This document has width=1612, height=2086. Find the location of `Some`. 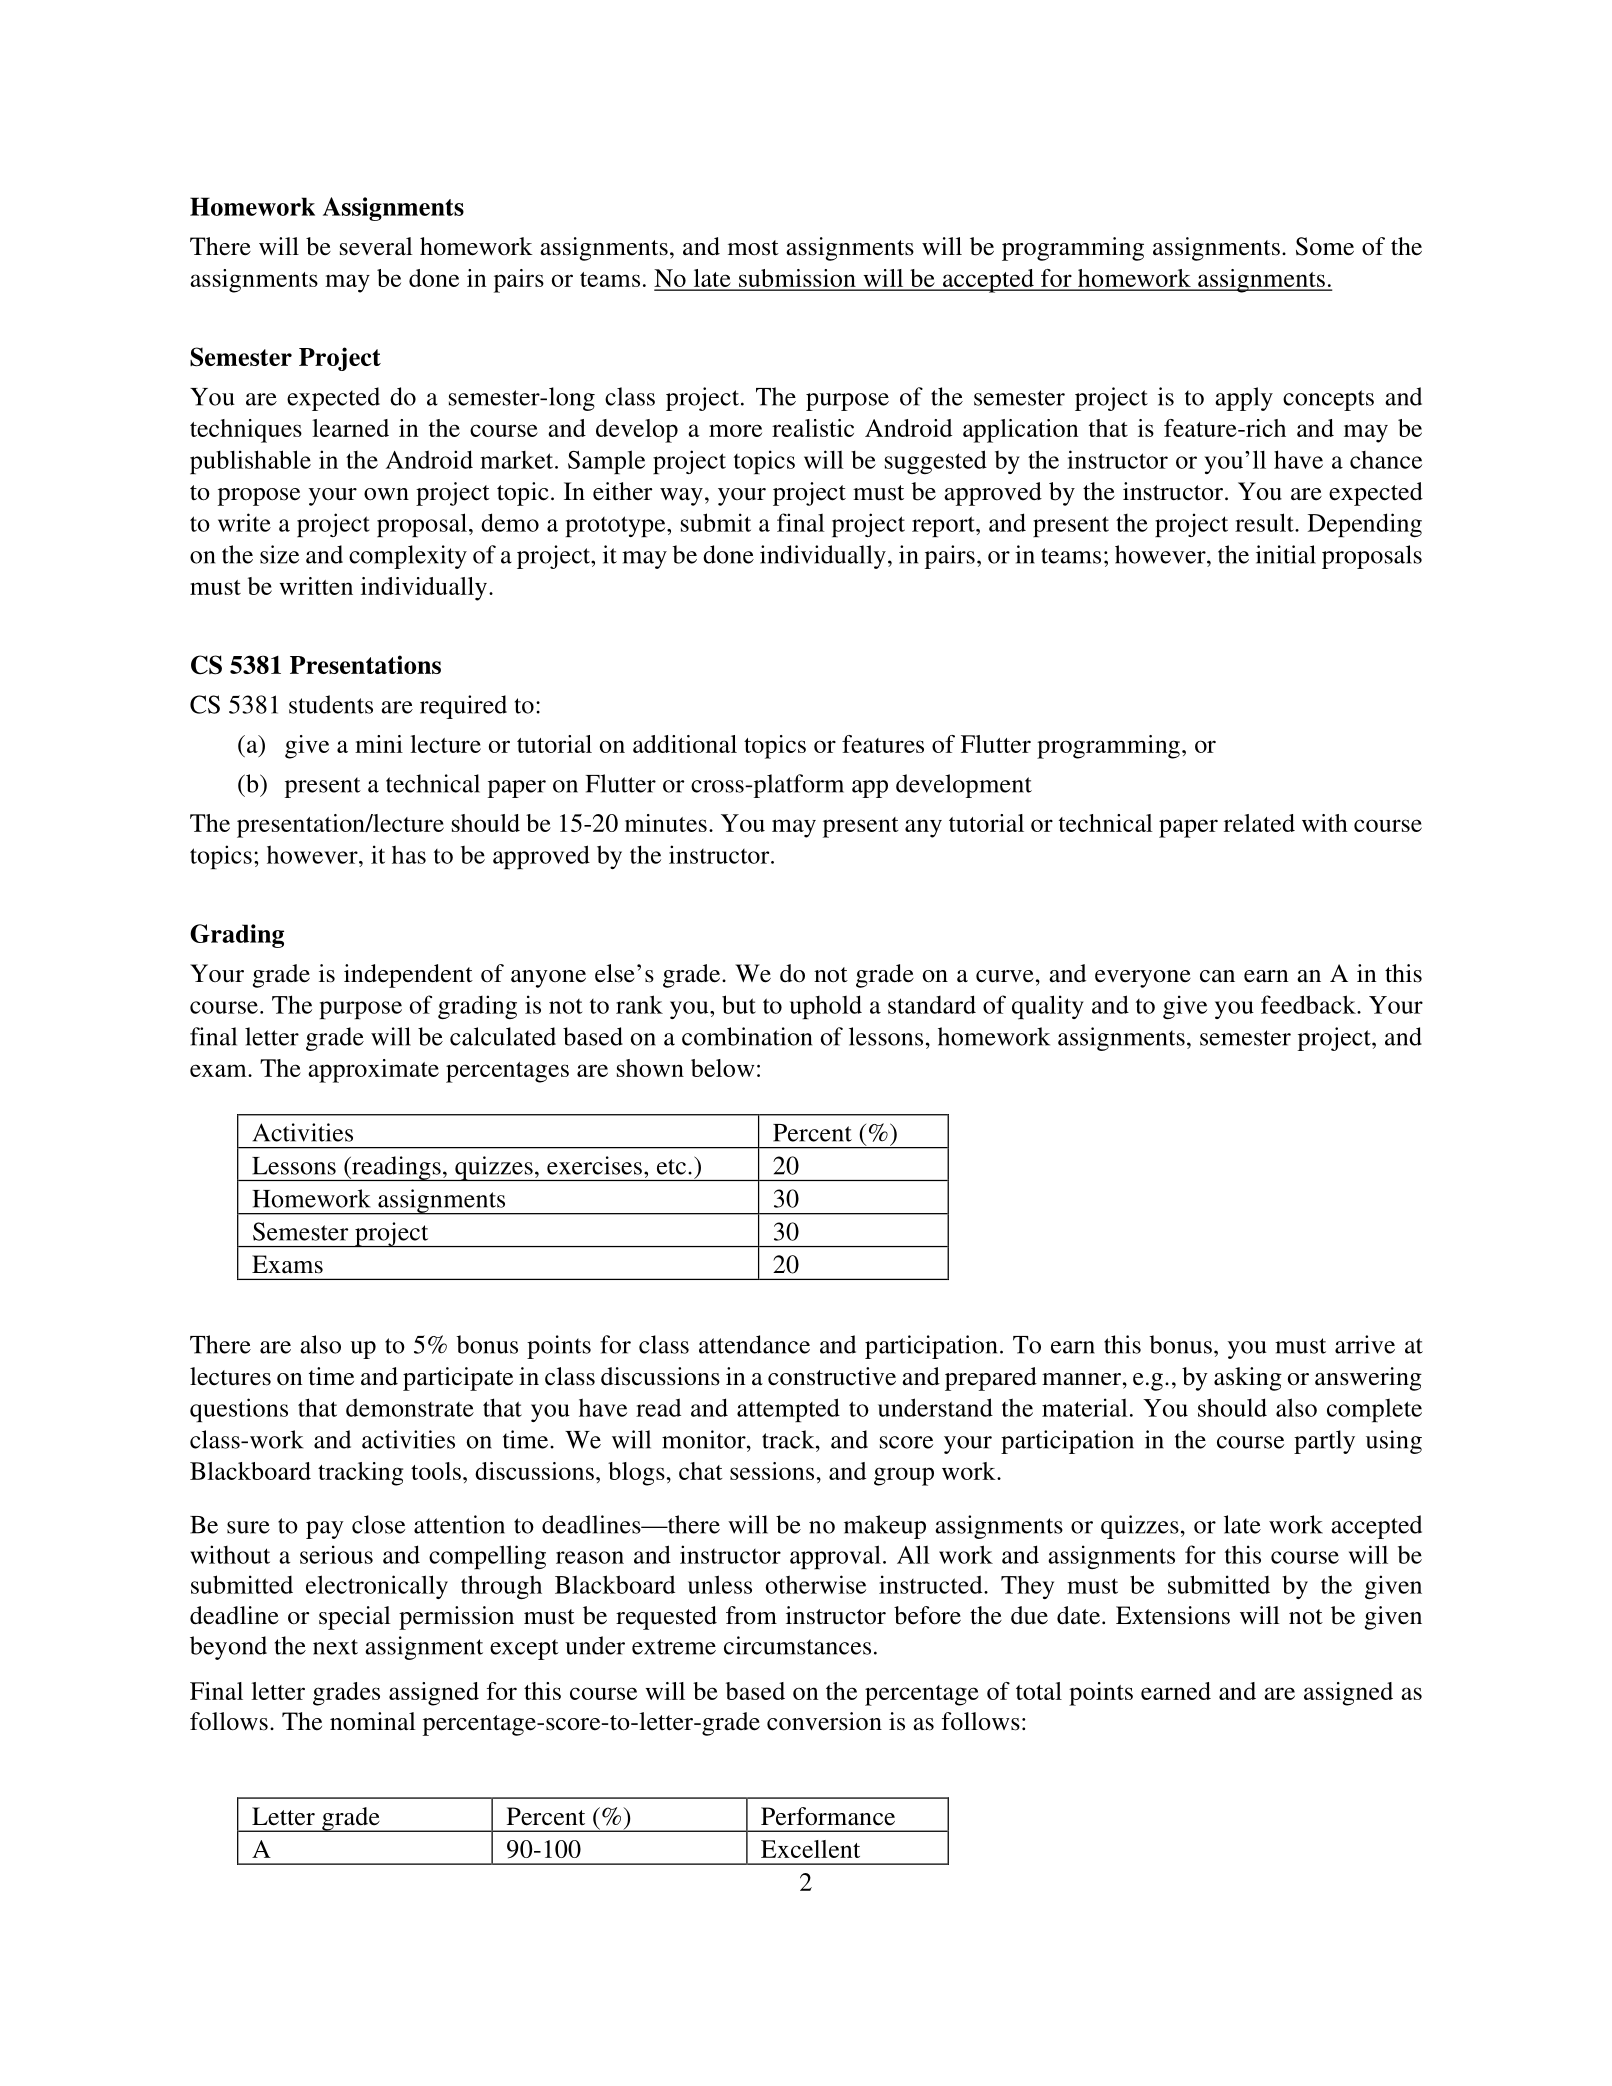

Some is located at coordinates (1325, 246).
